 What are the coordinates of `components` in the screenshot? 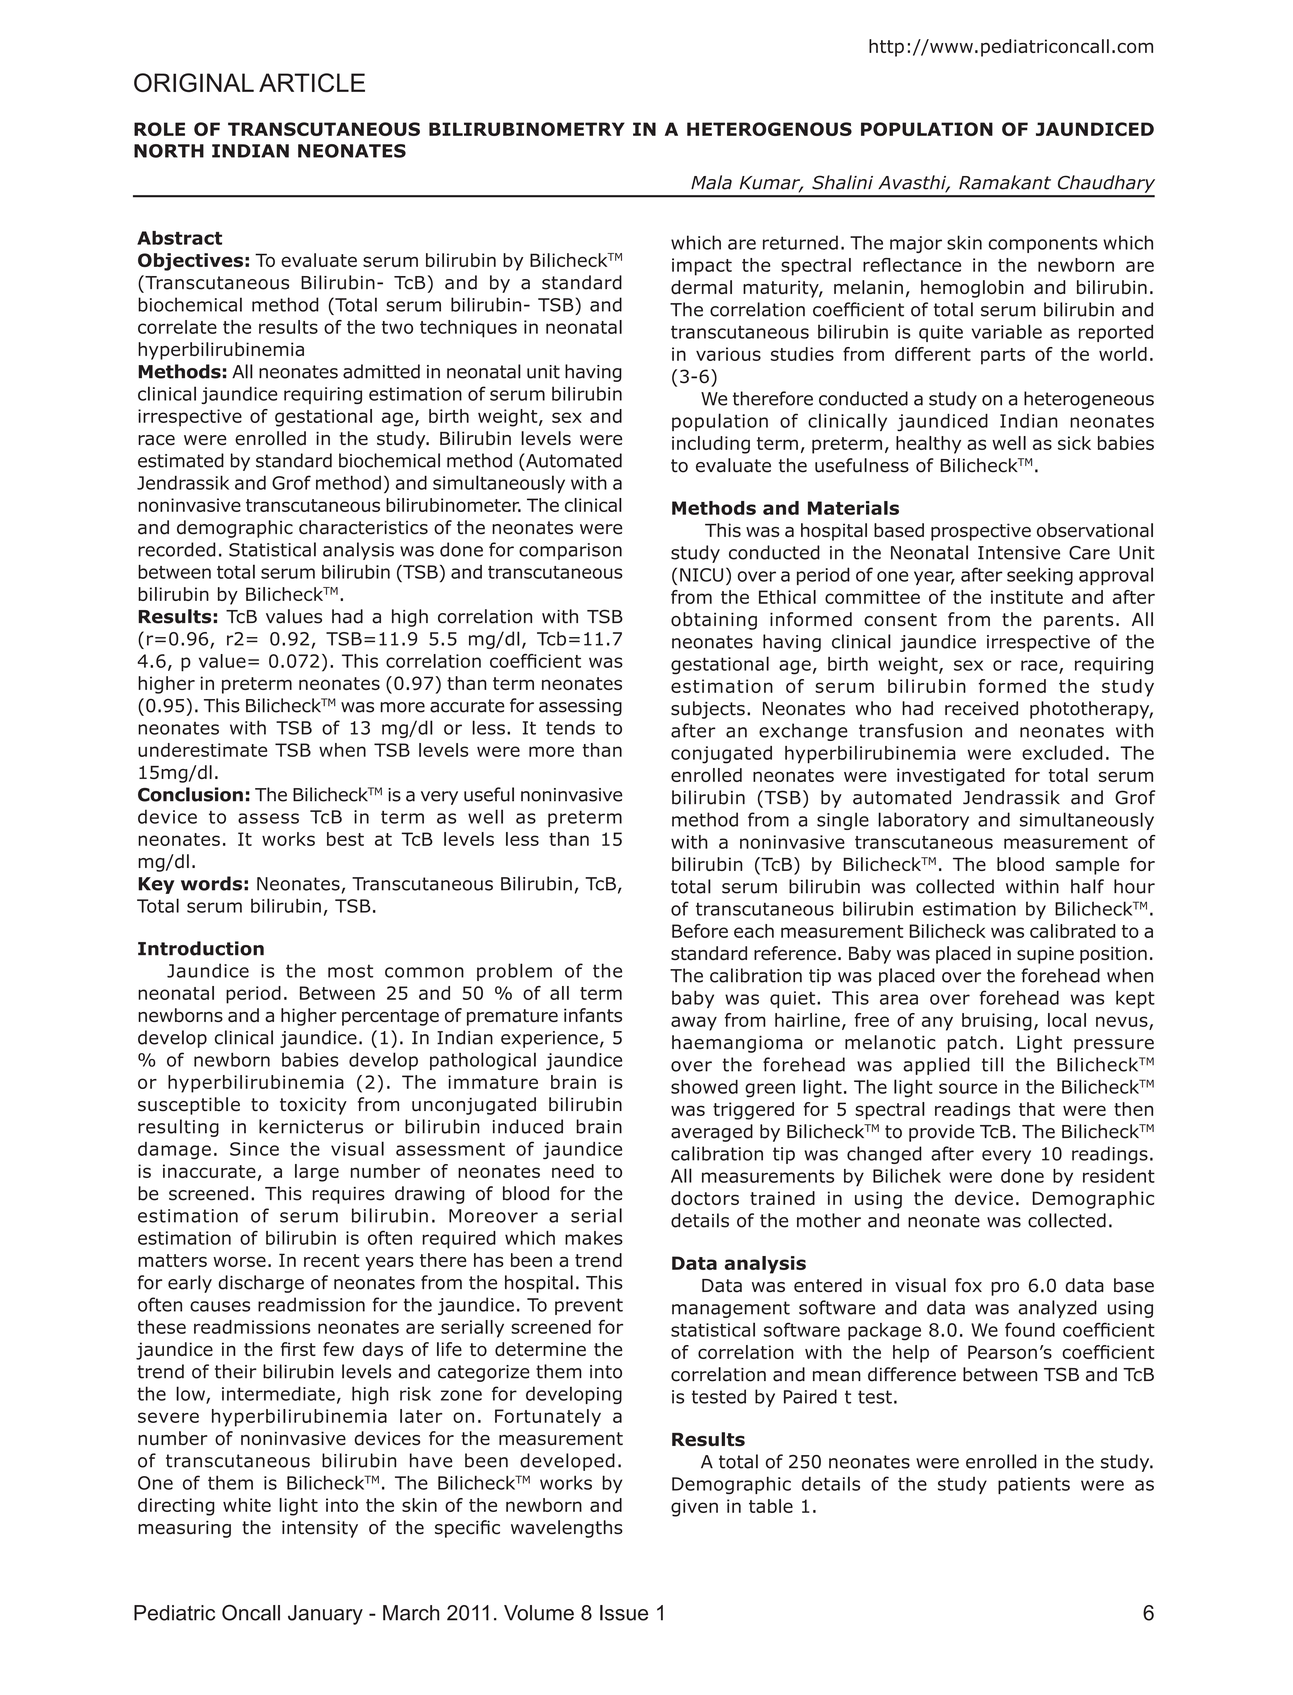 It's located at (1043, 244).
